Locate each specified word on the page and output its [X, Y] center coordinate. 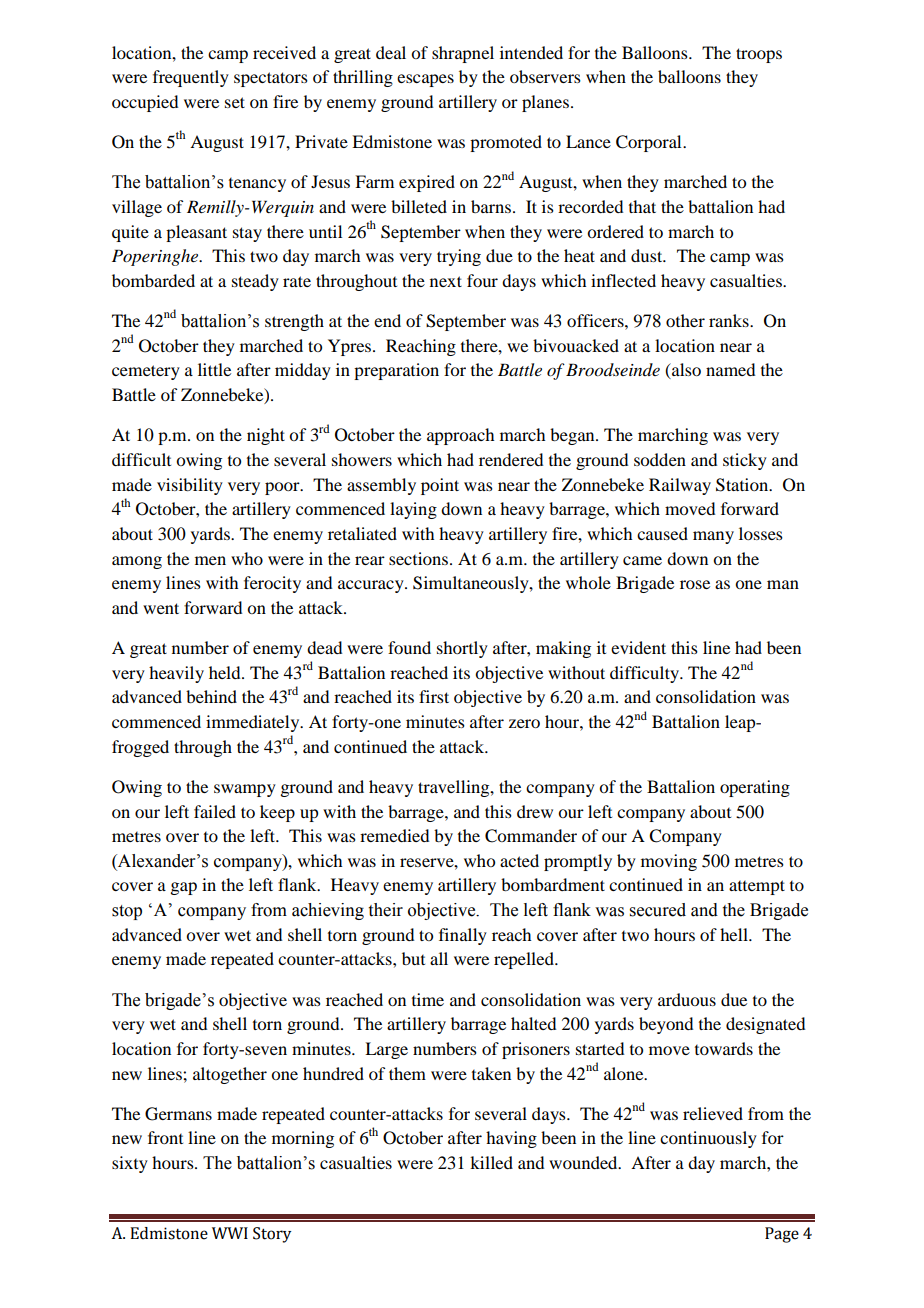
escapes [425, 80]
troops [759, 55]
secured [658, 910]
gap [183, 888]
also [685, 371]
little [214, 369]
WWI [230, 1233]
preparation [396, 371]
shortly [462, 649]
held [226, 672]
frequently [191, 78]
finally [463, 936]
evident [638, 647]
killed [491, 1162]
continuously [708, 1139]
